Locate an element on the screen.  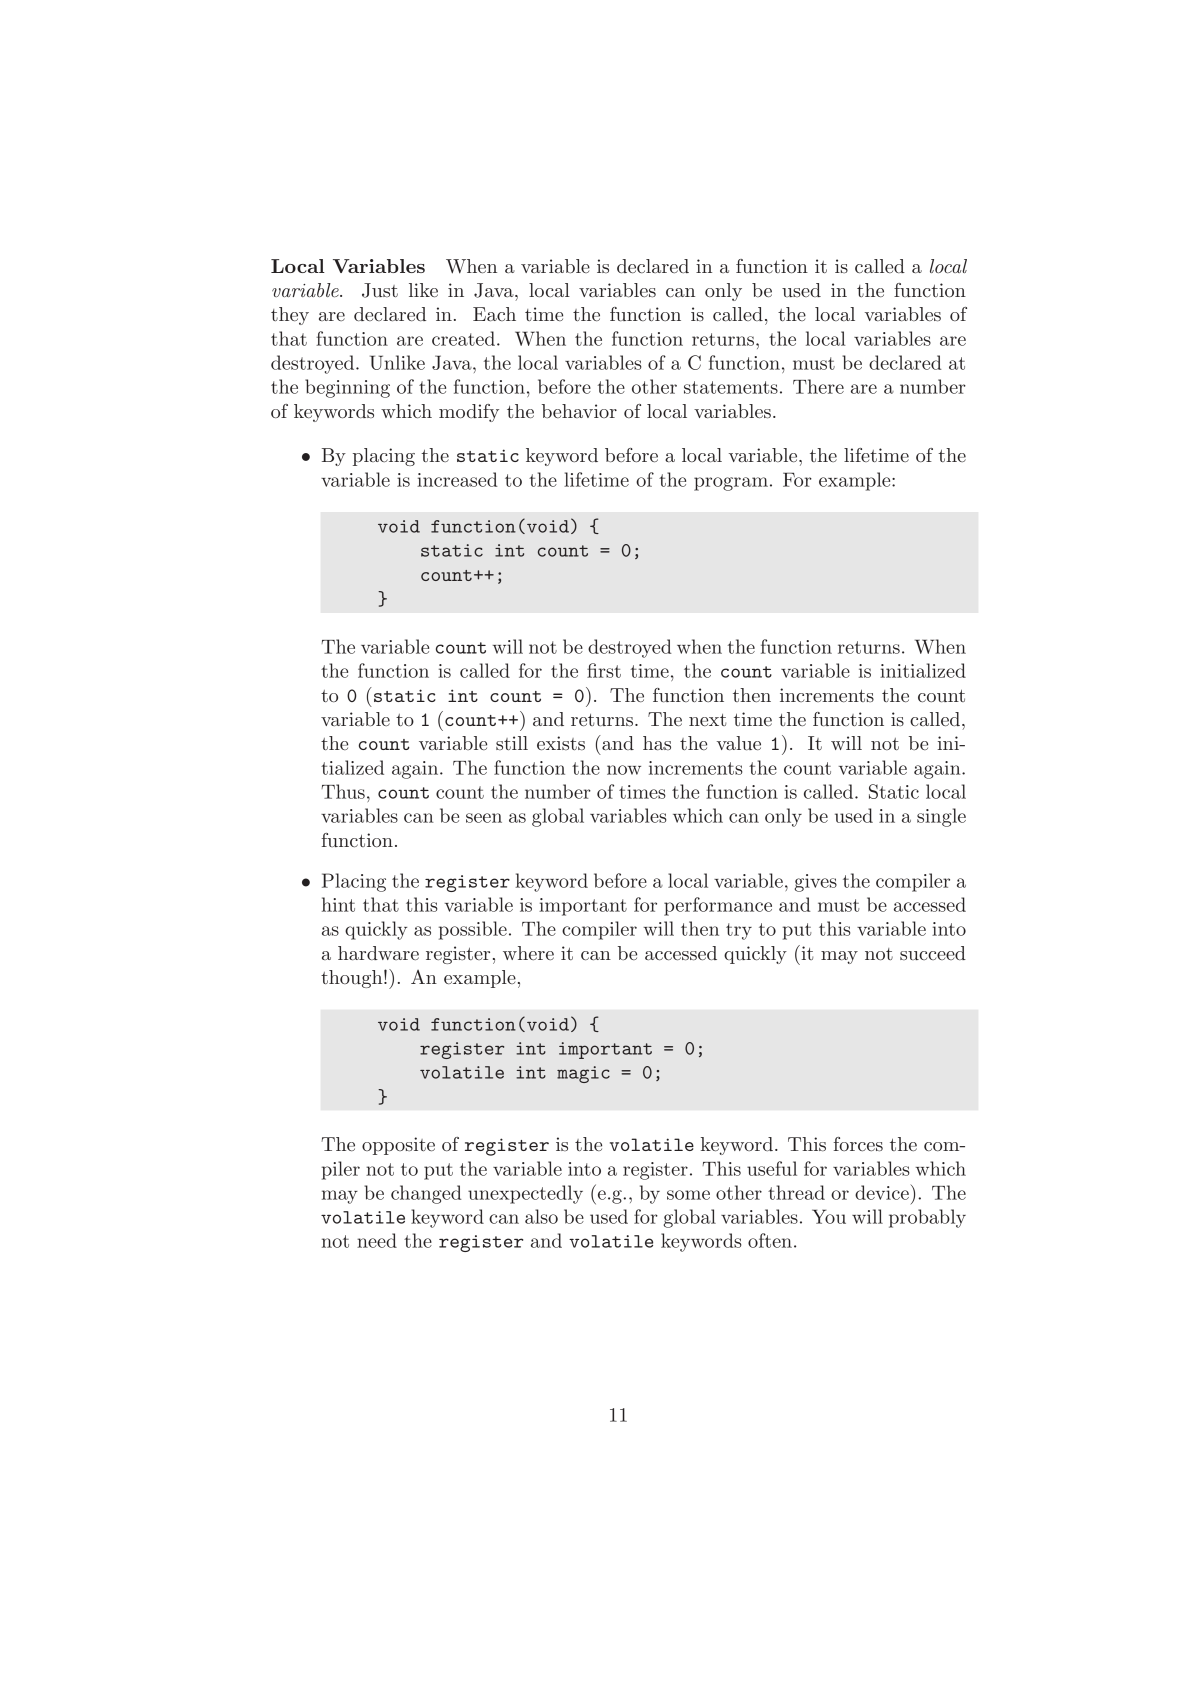
There is located at coordinates (818, 386).
